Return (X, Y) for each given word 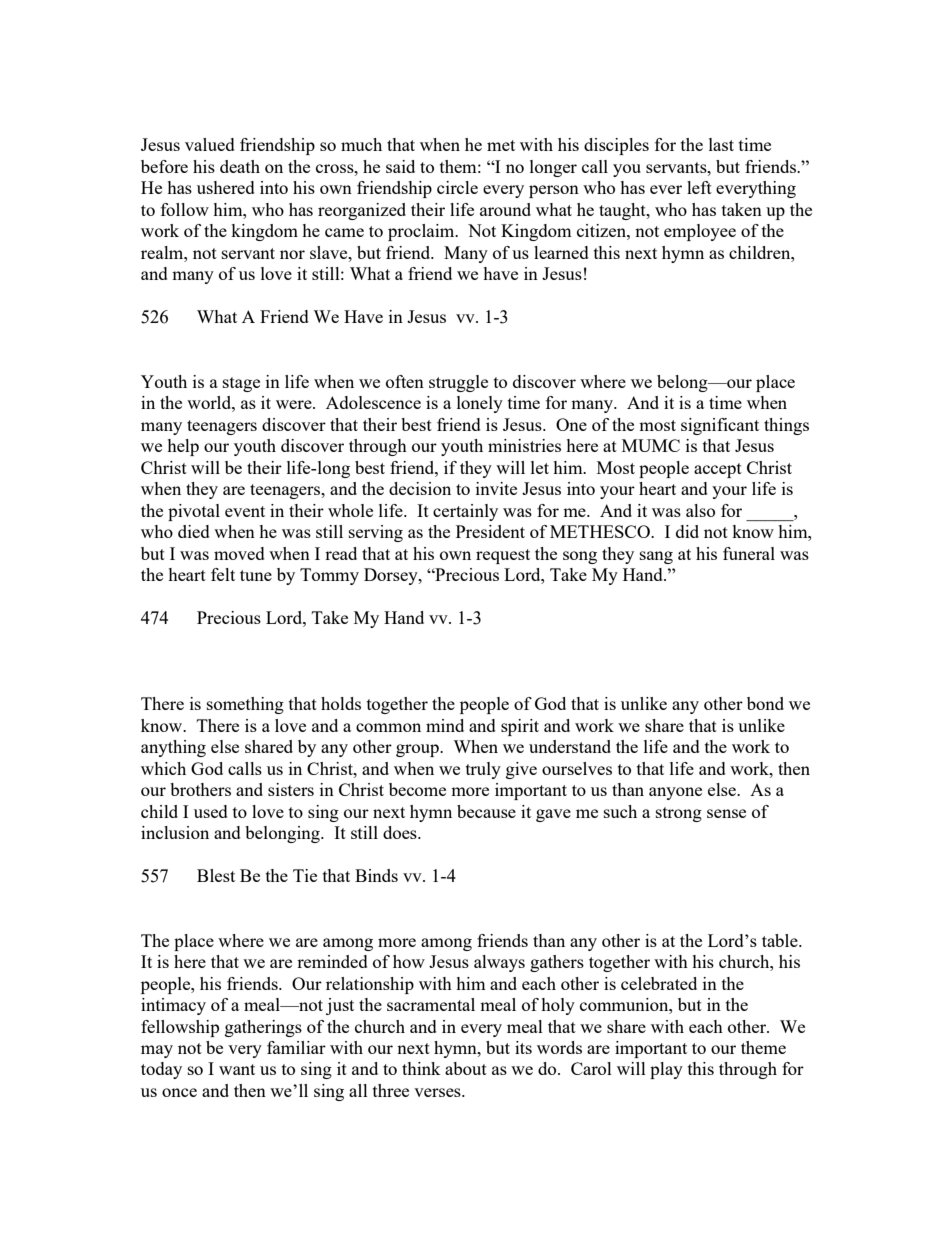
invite (496, 488)
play (666, 1070)
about (466, 1068)
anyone (675, 793)
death (240, 166)
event (245, 511)
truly (483, 770)
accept (718, 470)
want (237, 1069)
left (699, 187)
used (211, 811)
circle (457, 187)
